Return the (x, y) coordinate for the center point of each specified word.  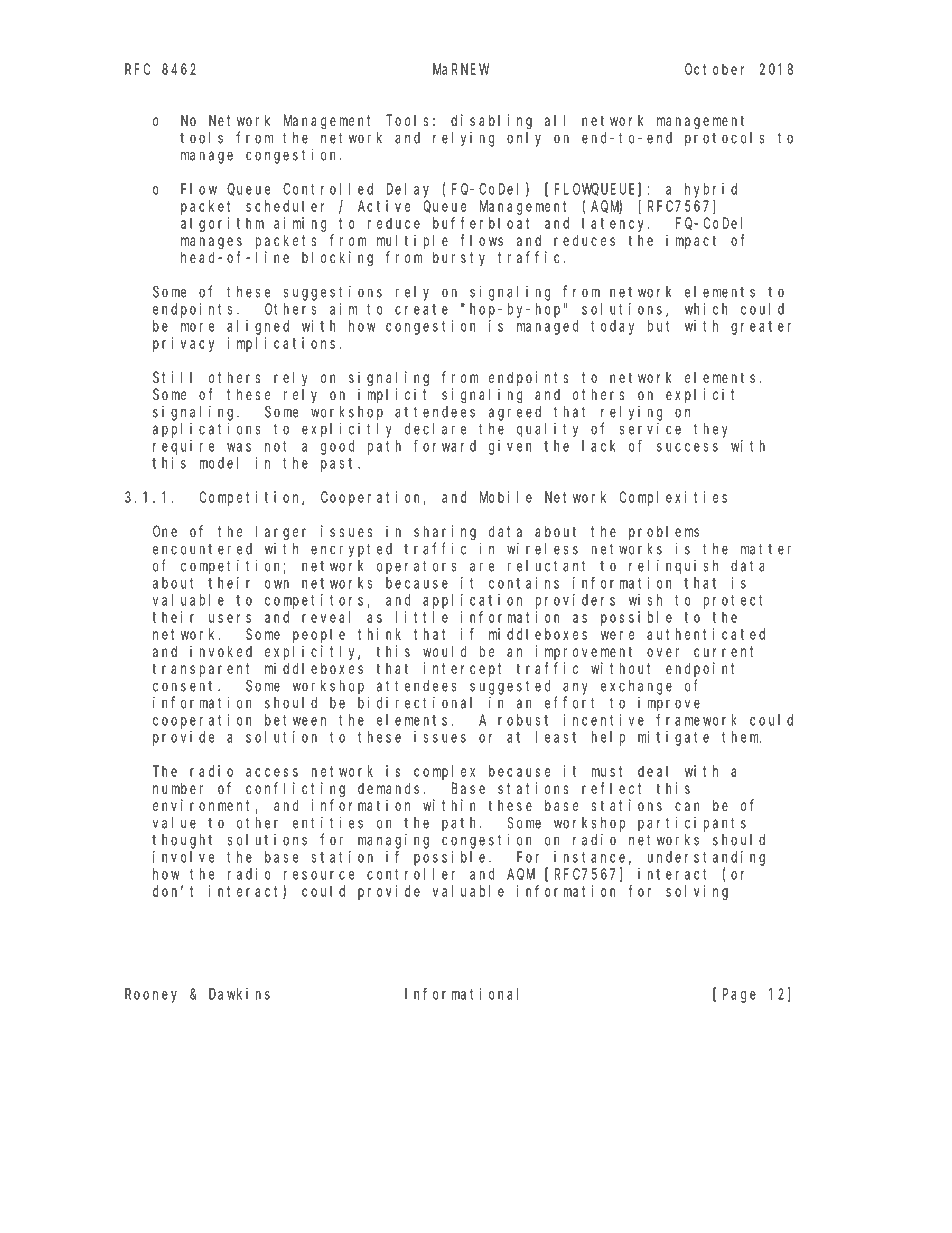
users (230, 618)
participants (692, 824)
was (239, 447)
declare (435, 429)
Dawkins (239, 994)
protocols (724, 139)
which (706, 309)
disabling (491, 122)
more (197, 327)
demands (388, 788)
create (421, 309)
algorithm (222, 224)
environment (204, 806)
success (687, 447)
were (617, 635)
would (445, 651)
